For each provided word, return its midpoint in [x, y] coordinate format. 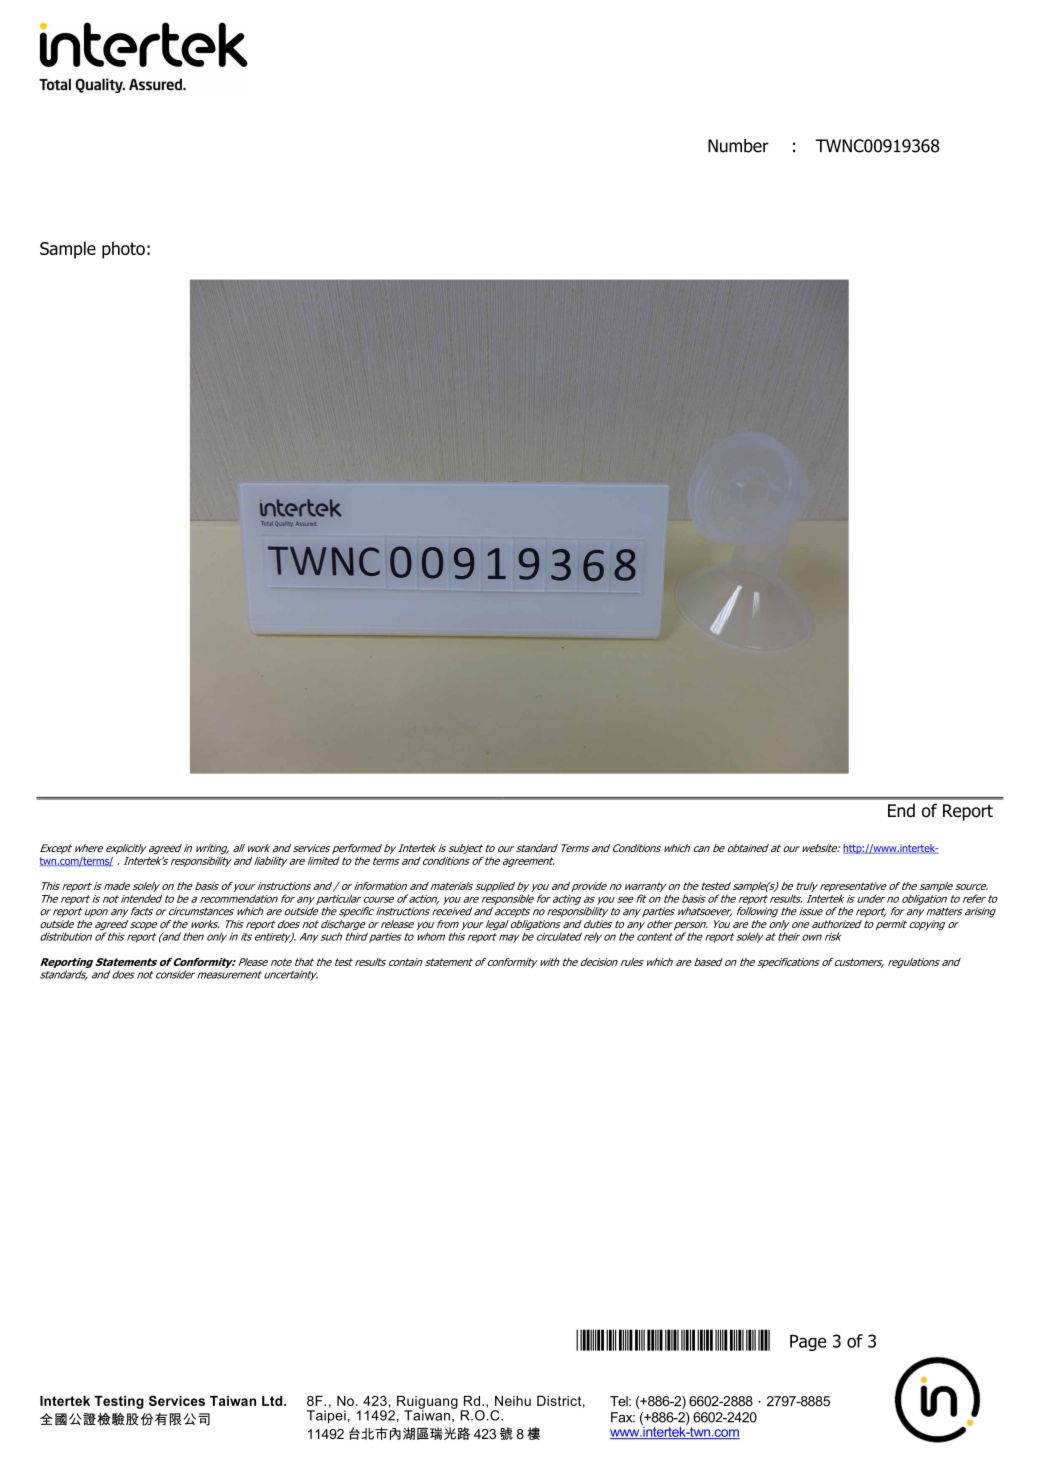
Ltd [273, 1401]
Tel [620, 1401]
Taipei [326, 1416]
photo [123, 250]
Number [738, 146]
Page [808, 1343]
